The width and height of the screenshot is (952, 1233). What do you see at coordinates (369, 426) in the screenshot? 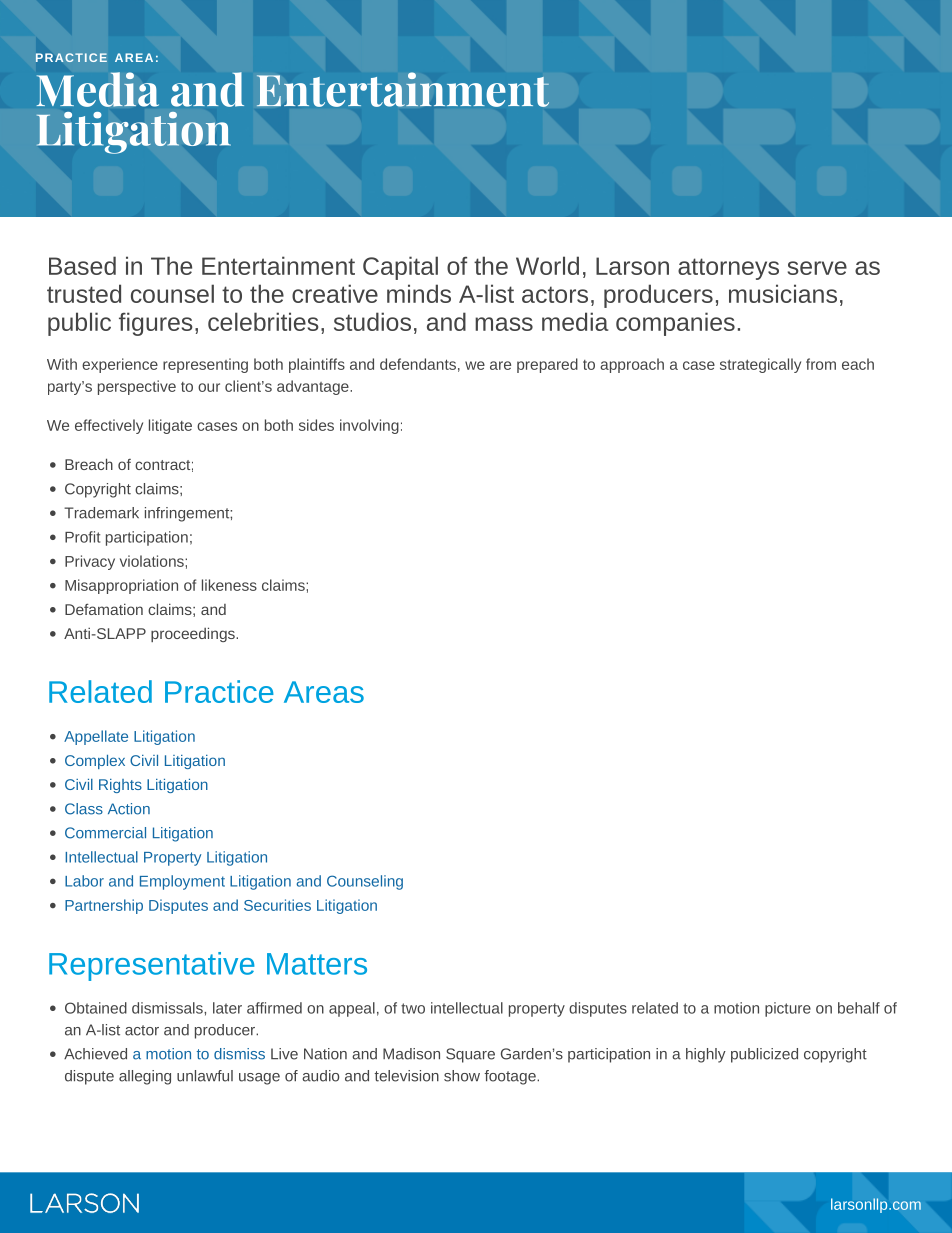
I see `involving` at bounding box center [369, 426].
